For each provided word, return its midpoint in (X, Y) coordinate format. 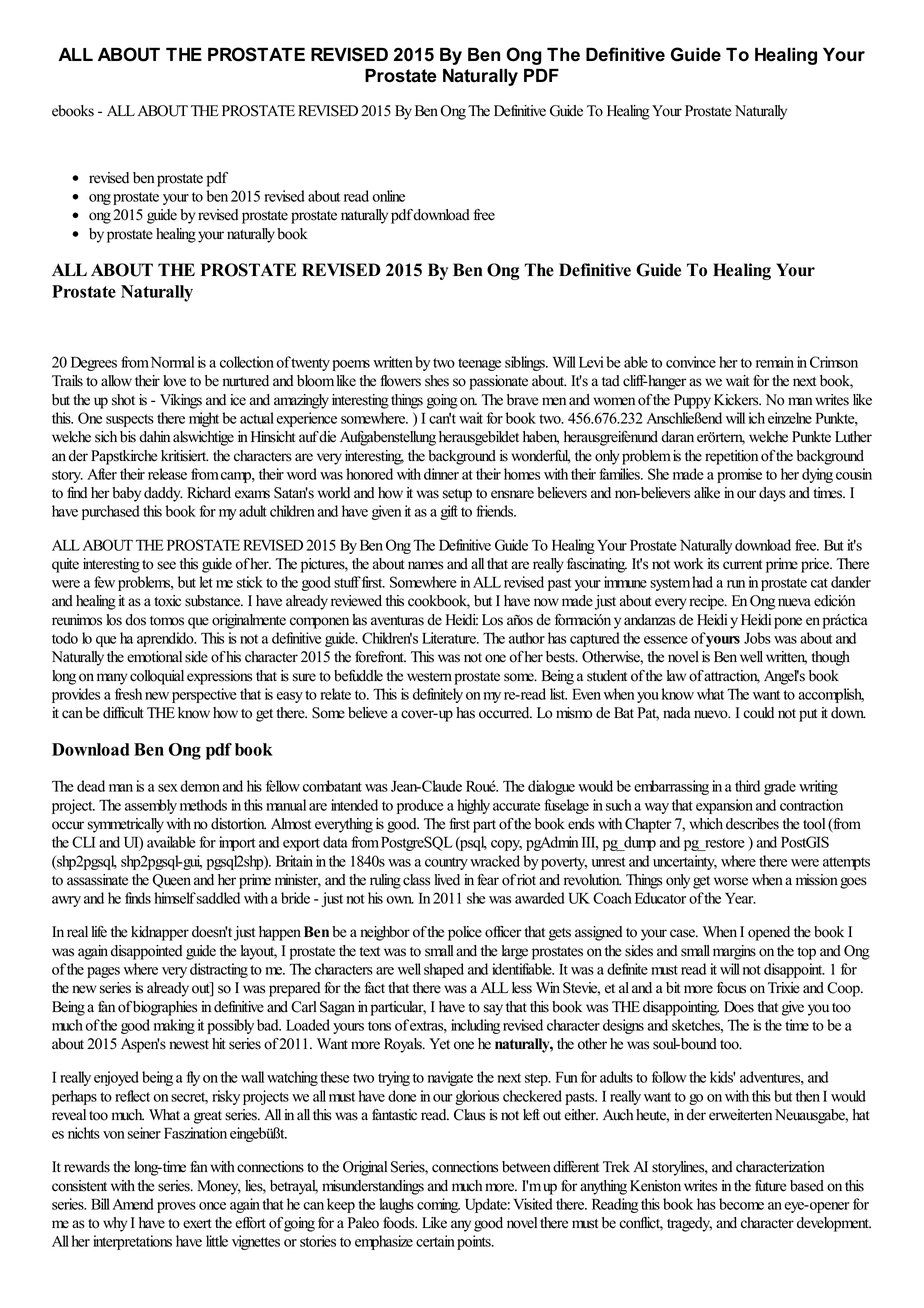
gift (449, 512)
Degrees (94, 363)
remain (775, 362)
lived (447, 880)
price (816, 565)
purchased (111, 512)
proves (176, 1207)
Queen (172, 881)
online (388, 196)
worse (731, 881)
